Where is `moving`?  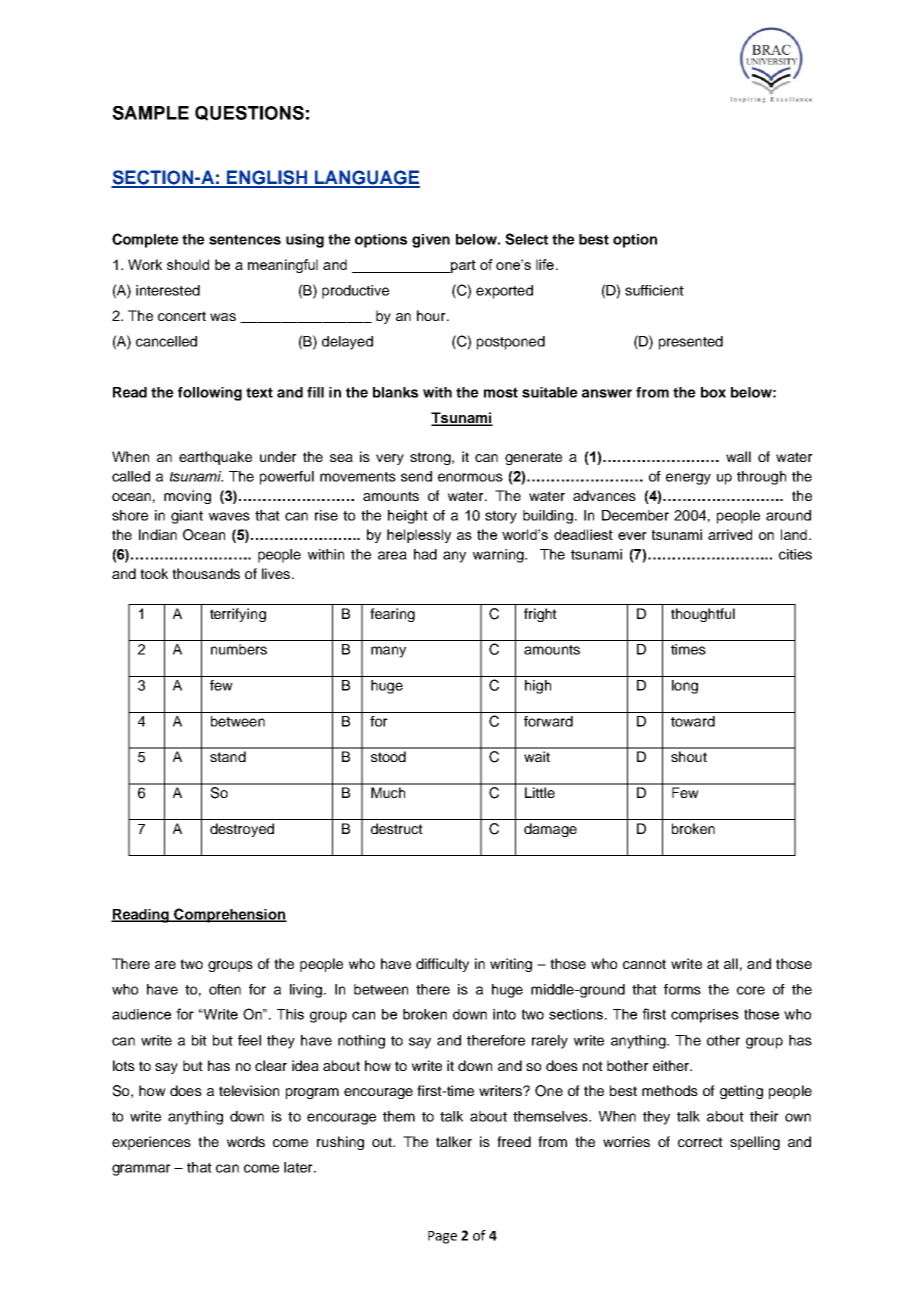
moving is located at coordinates (187, 497).
